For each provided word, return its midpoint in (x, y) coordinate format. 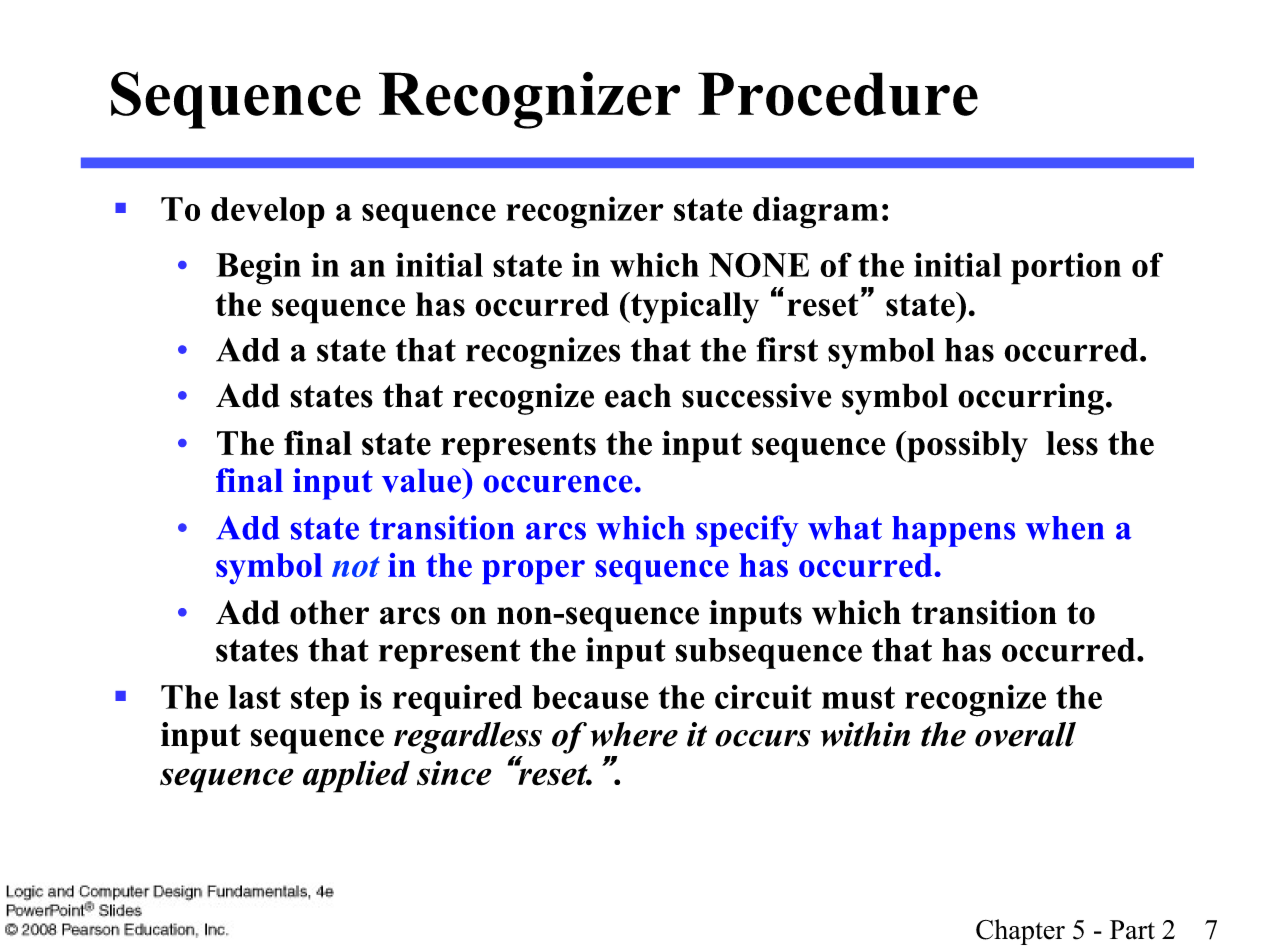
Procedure (838, 94)
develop (268, 212)
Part (1132, 930)
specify (747, 531)
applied (356, 776)
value (423, 480)
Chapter (1020, 932)
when (1064, 528)
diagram (816, 212)
